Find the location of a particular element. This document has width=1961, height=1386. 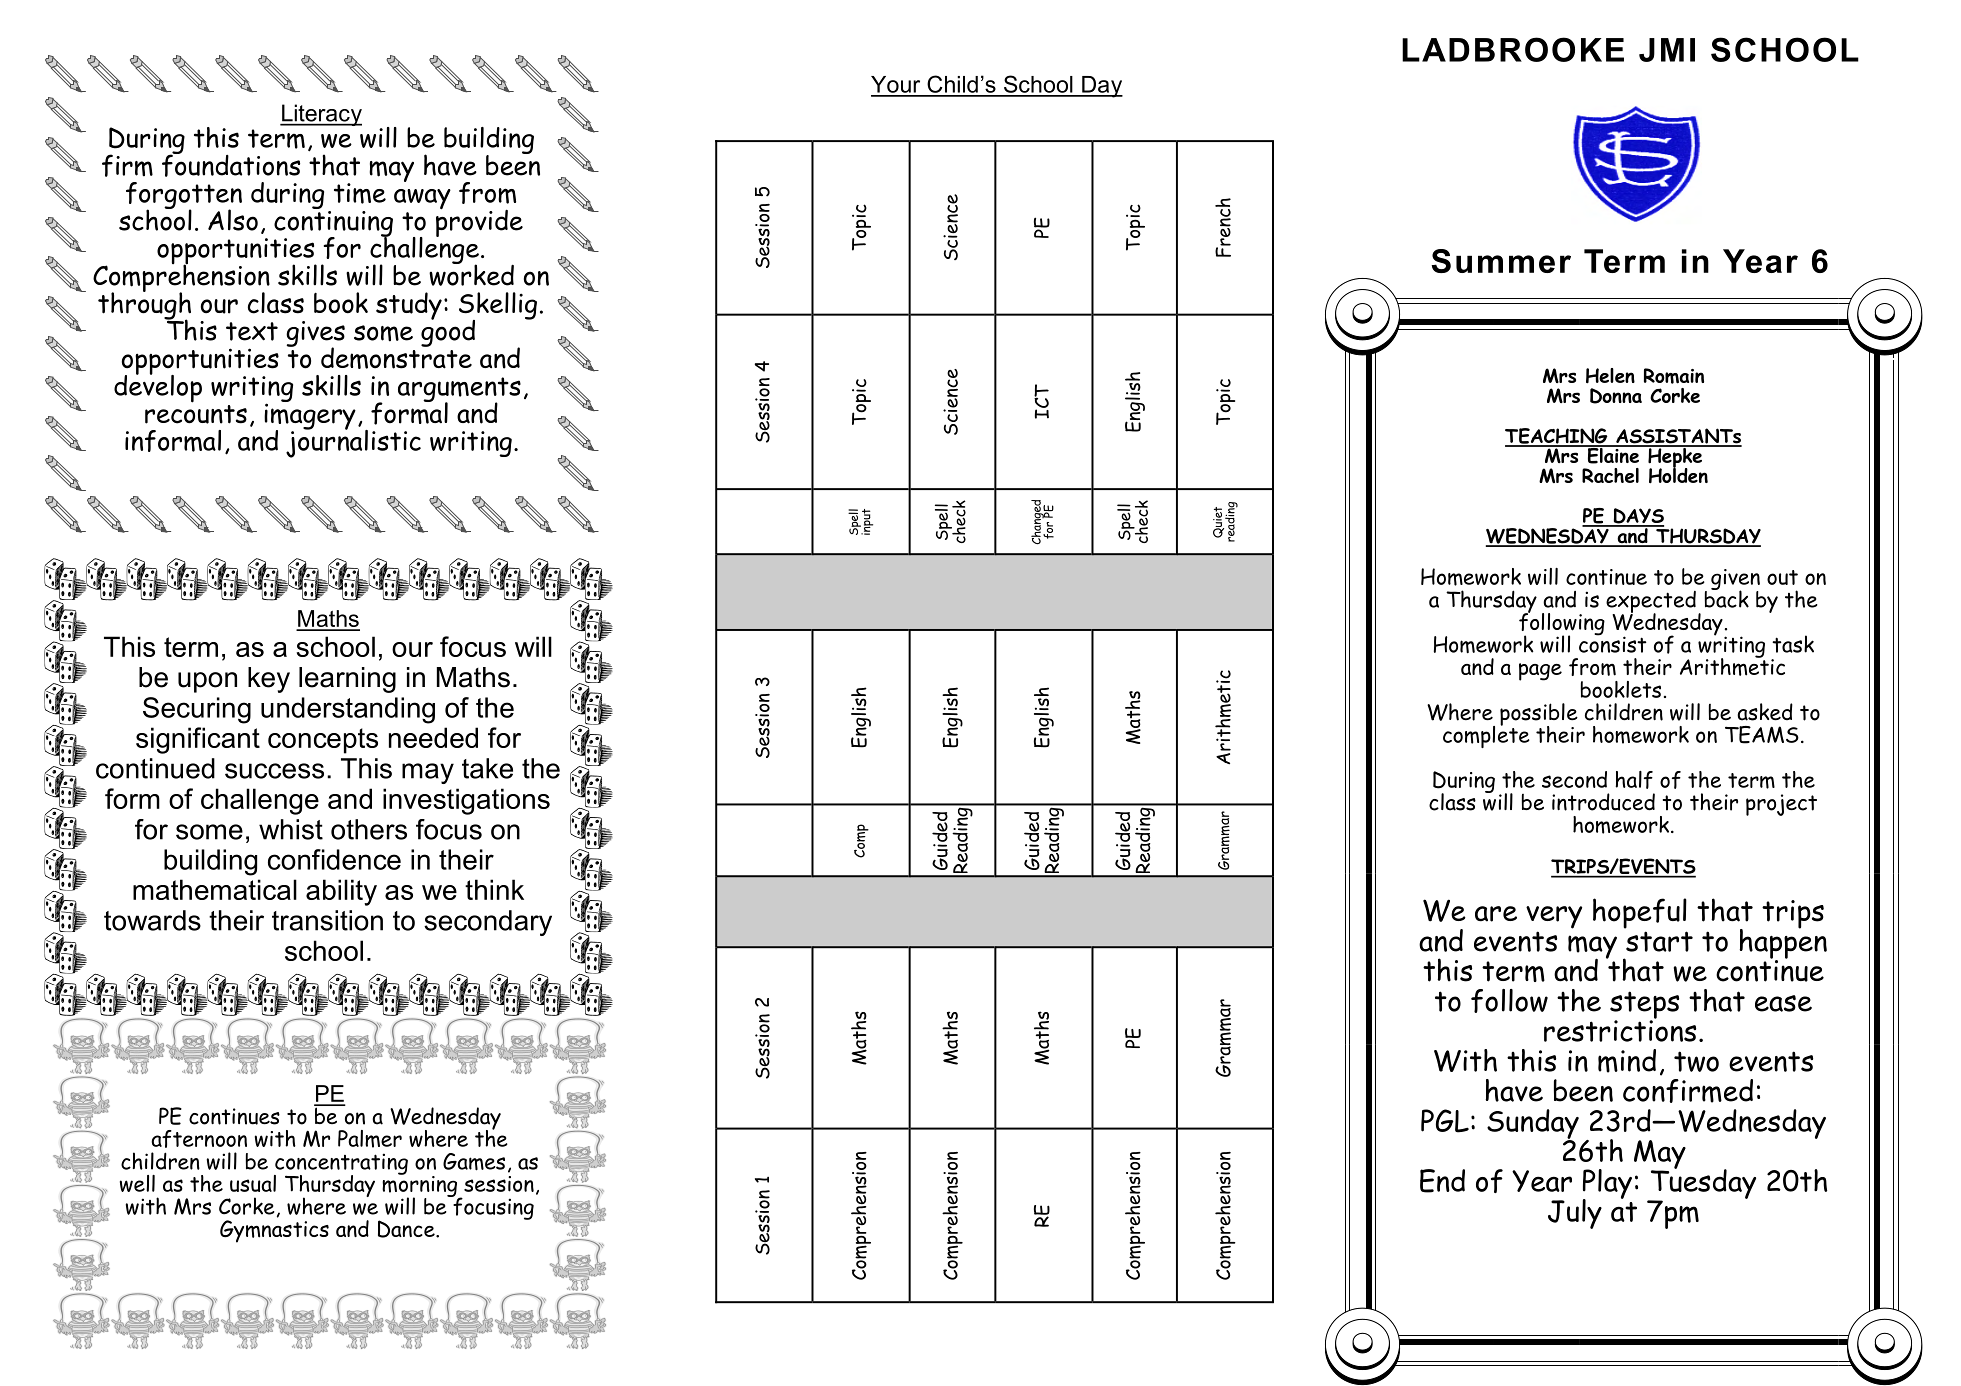

demonstrate is located at coordinates (396, 357).
